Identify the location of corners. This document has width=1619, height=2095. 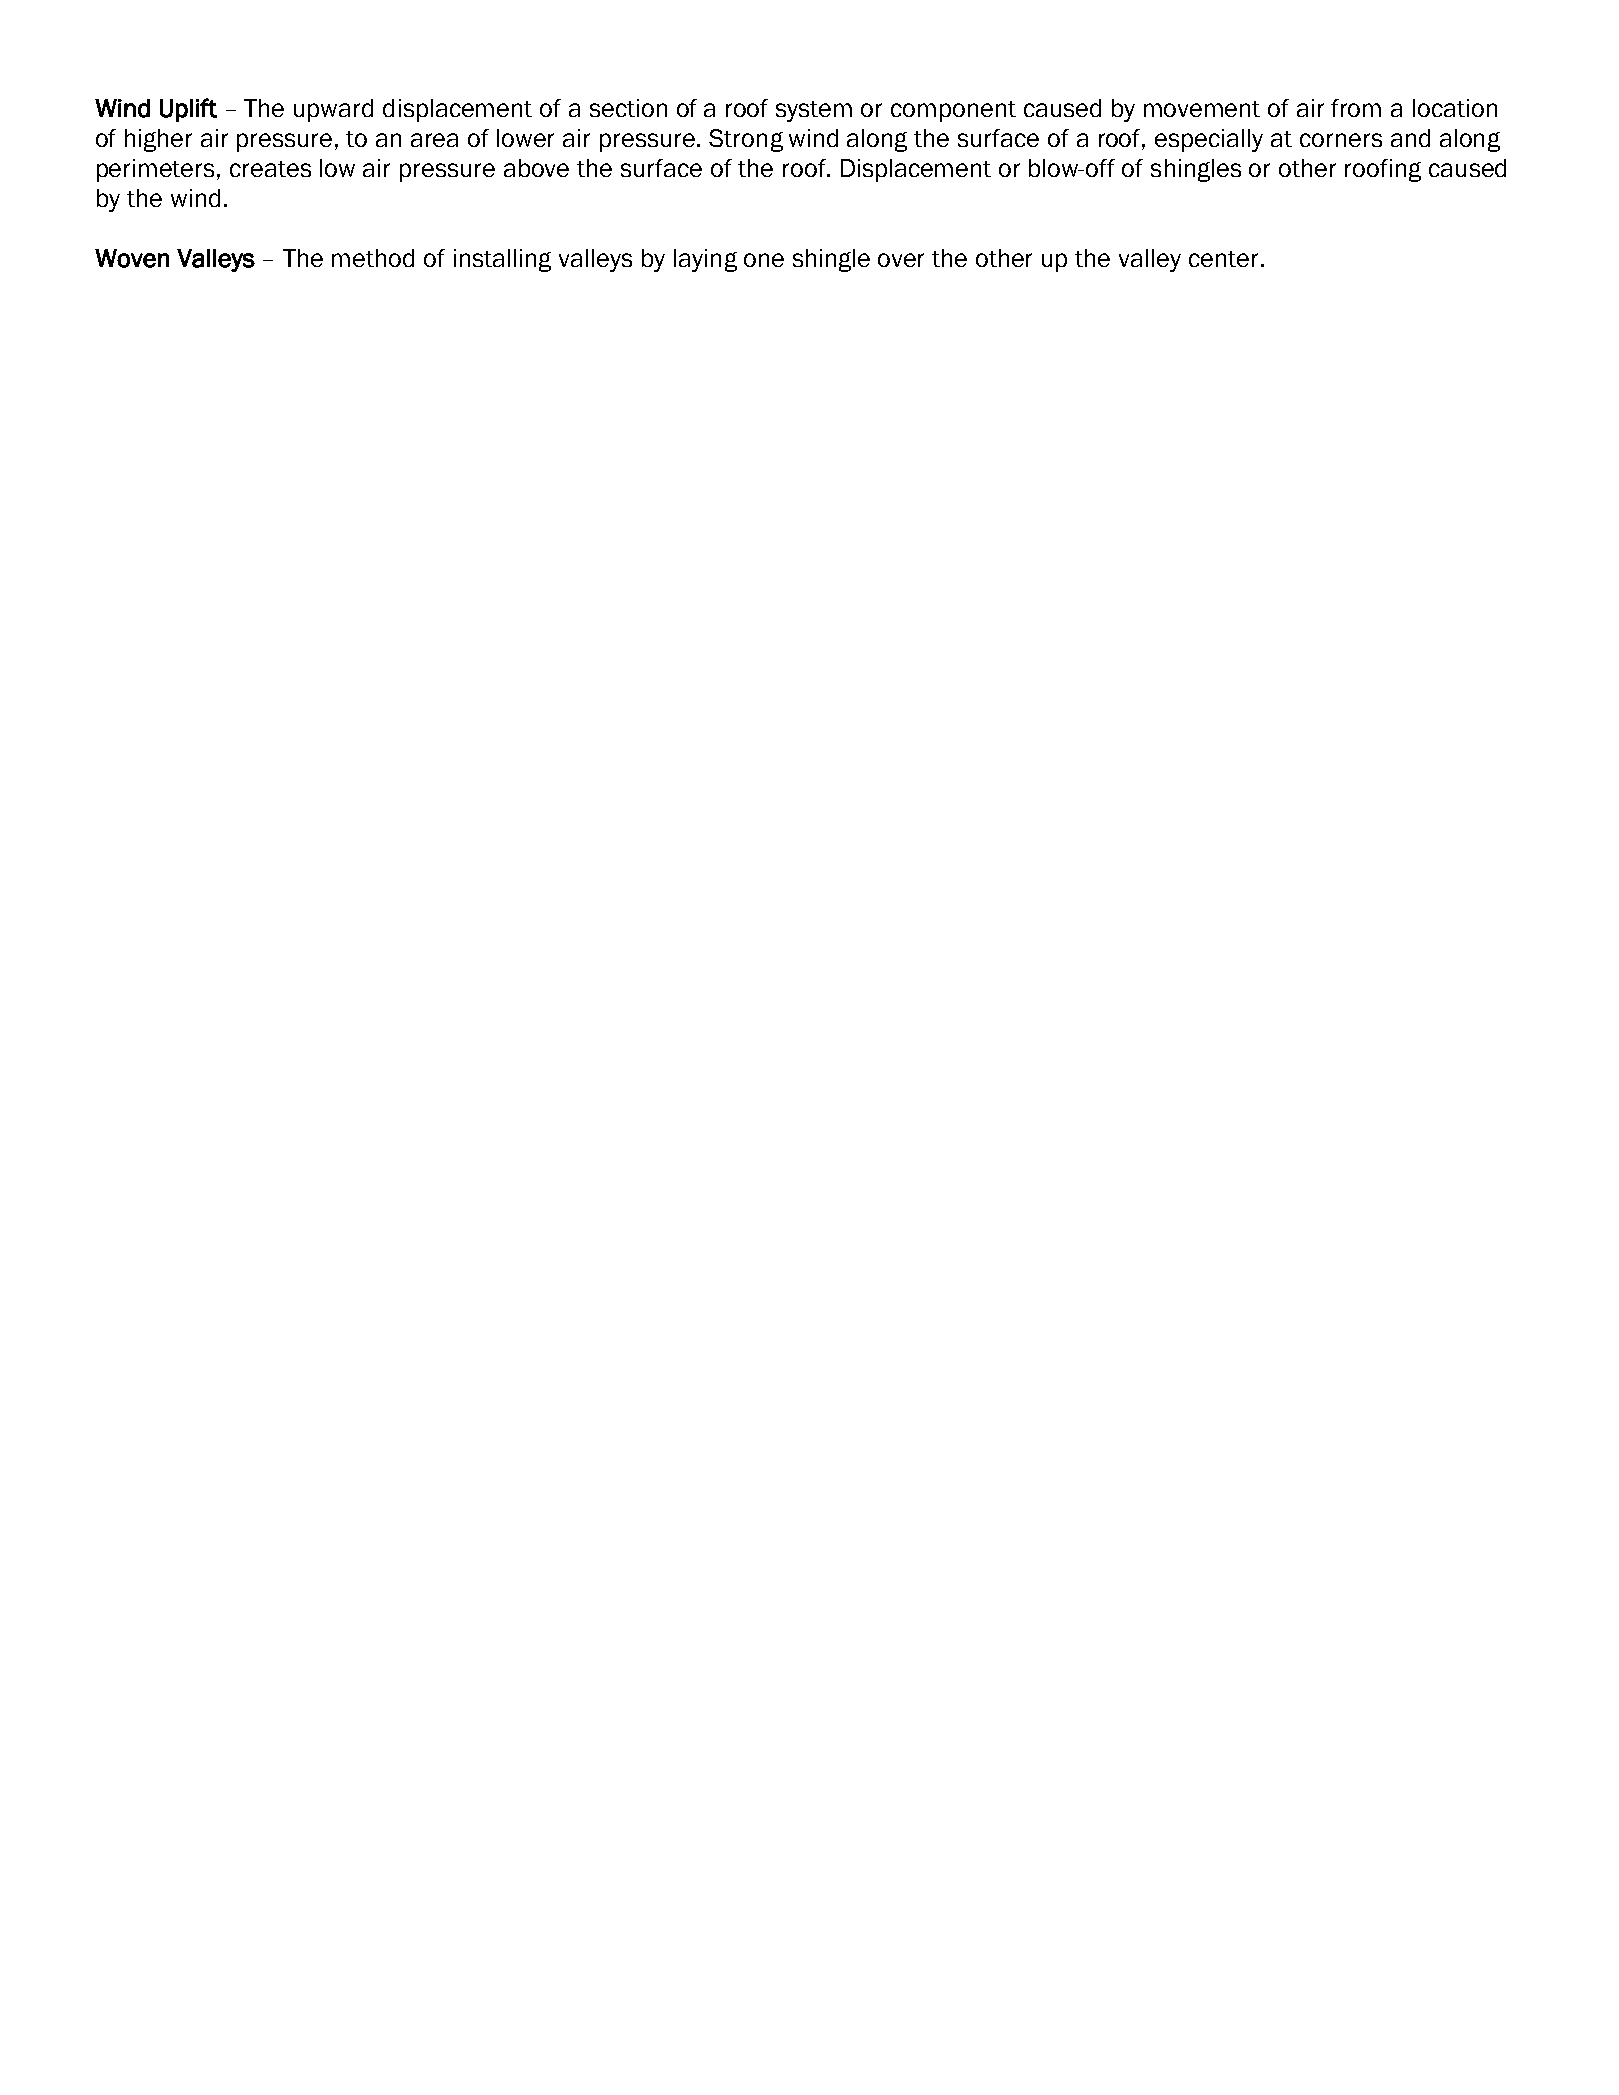
(1341, 140).
